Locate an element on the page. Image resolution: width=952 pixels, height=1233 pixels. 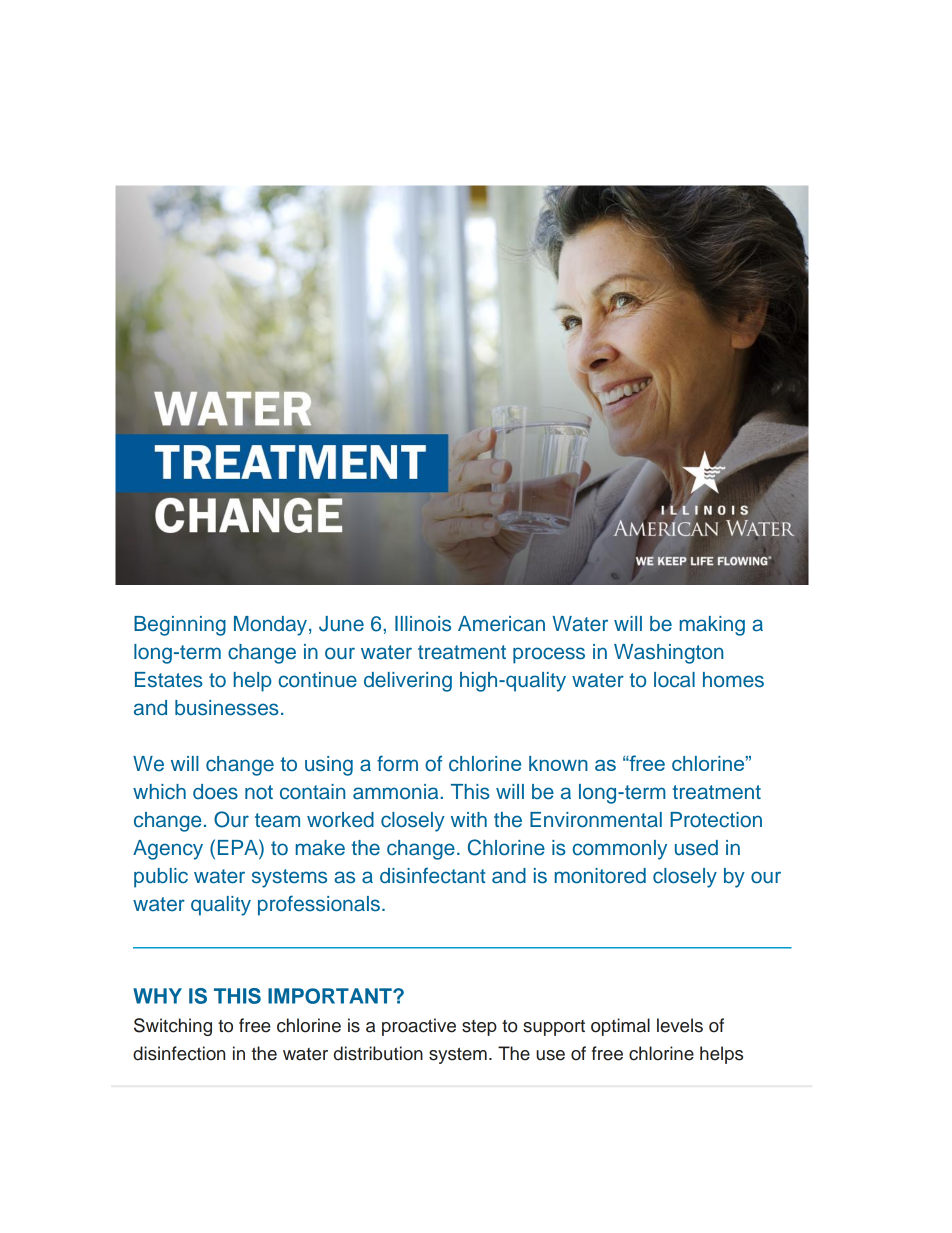
proactive is located at coordinates (419, 1027).
